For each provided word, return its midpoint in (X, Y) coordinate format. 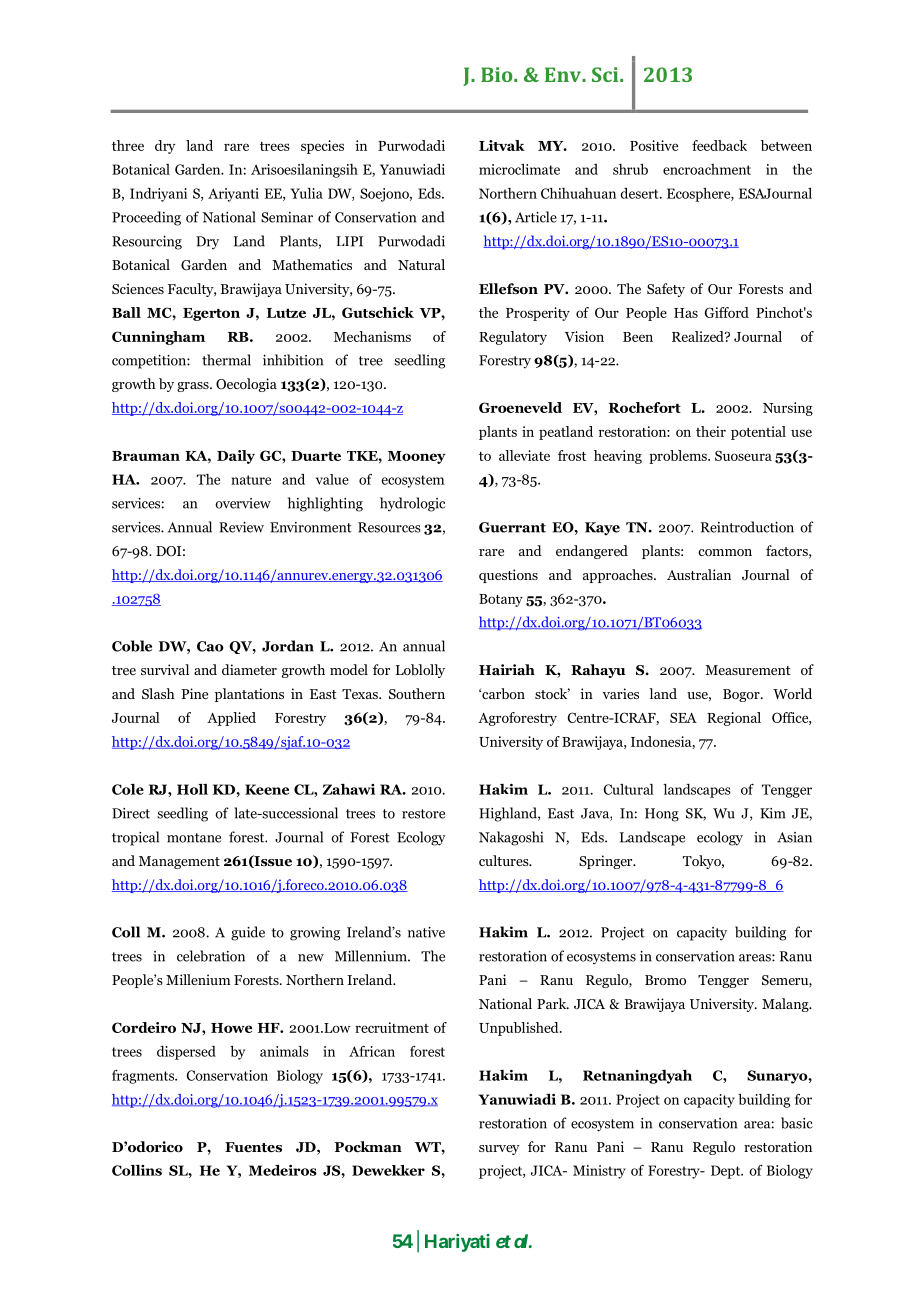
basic (797, 1123)
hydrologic (412, 504)
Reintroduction (747, 527)
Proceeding (146, 218)
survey (499, 1150)
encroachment (707, 169)
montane (194, 838)
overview (243, 503)
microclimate (519, 169)
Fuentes (253, 1147)
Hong (662, 815)
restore (423, 814)
